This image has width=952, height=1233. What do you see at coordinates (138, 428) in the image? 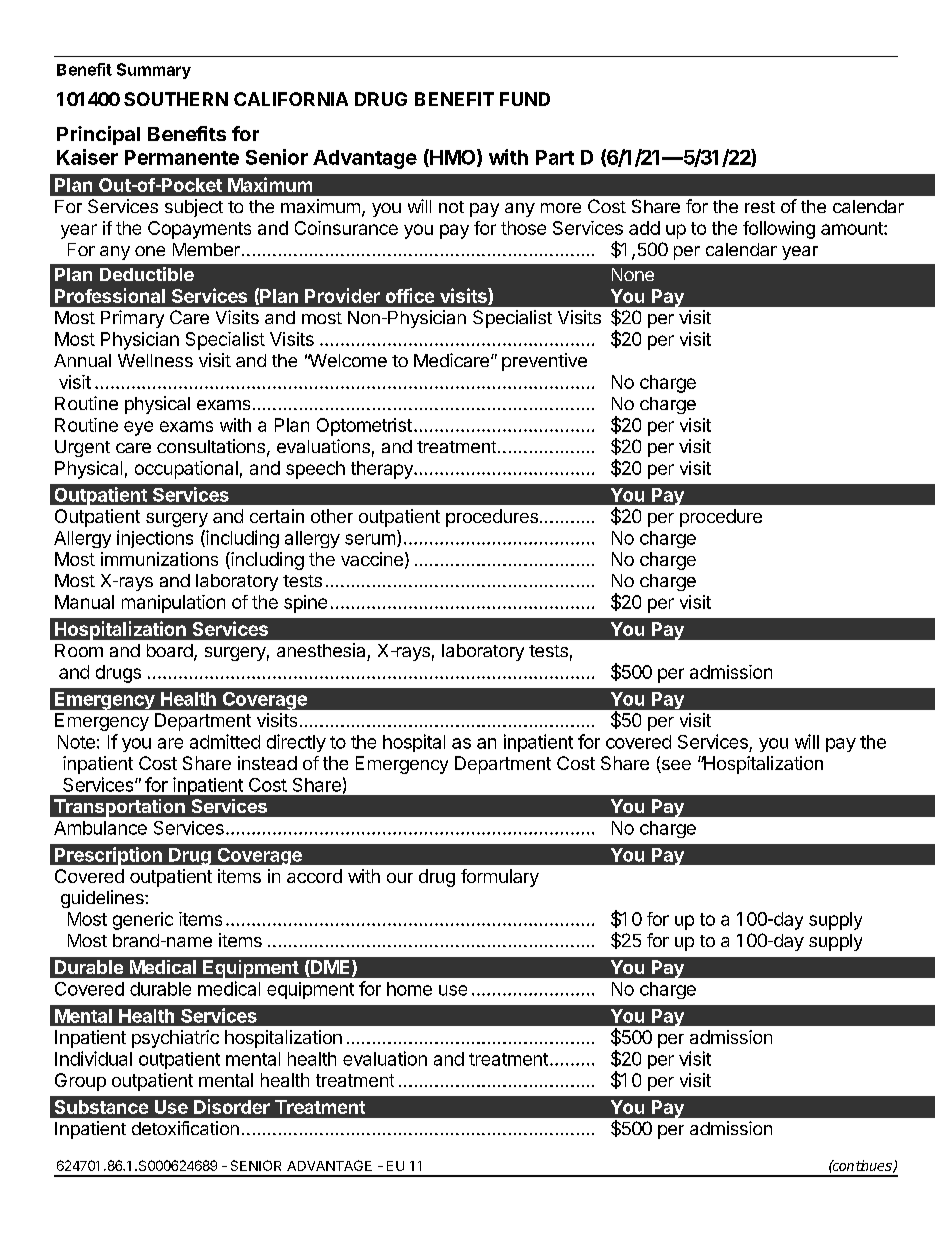
I see `eye` at bounding box center [138, 428].
